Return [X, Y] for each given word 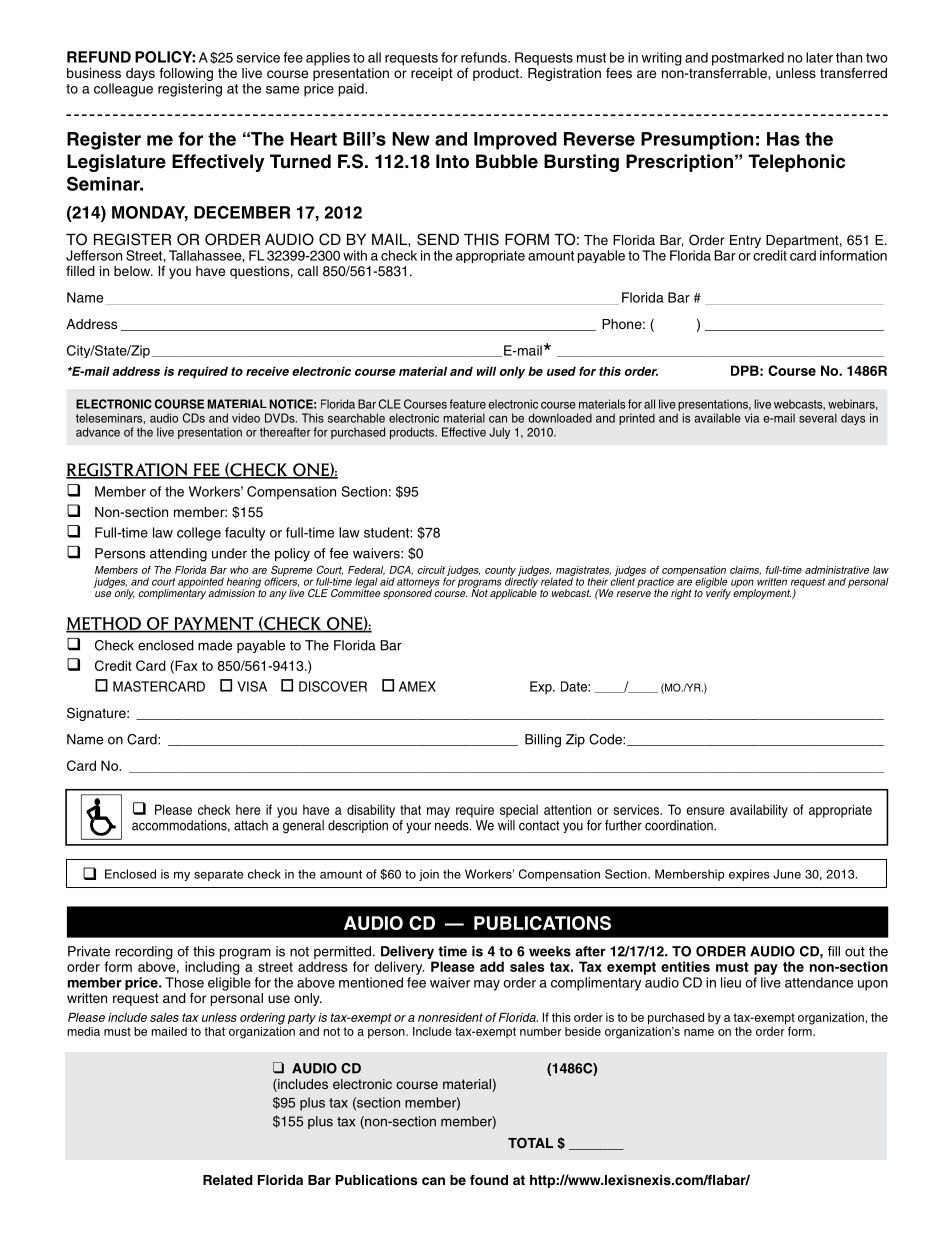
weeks [550, 951]
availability [759, 811]
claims [745, 570]
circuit [431, 570]
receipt [432, 74]
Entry [745, 241]
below [133, 271]
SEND [438, 239]
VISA [252, 686]
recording [144, 954]
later [819, 57]
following [186, 76]
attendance [819, 982]
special [519, 811]
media [83, 1031]
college [199, 534]
